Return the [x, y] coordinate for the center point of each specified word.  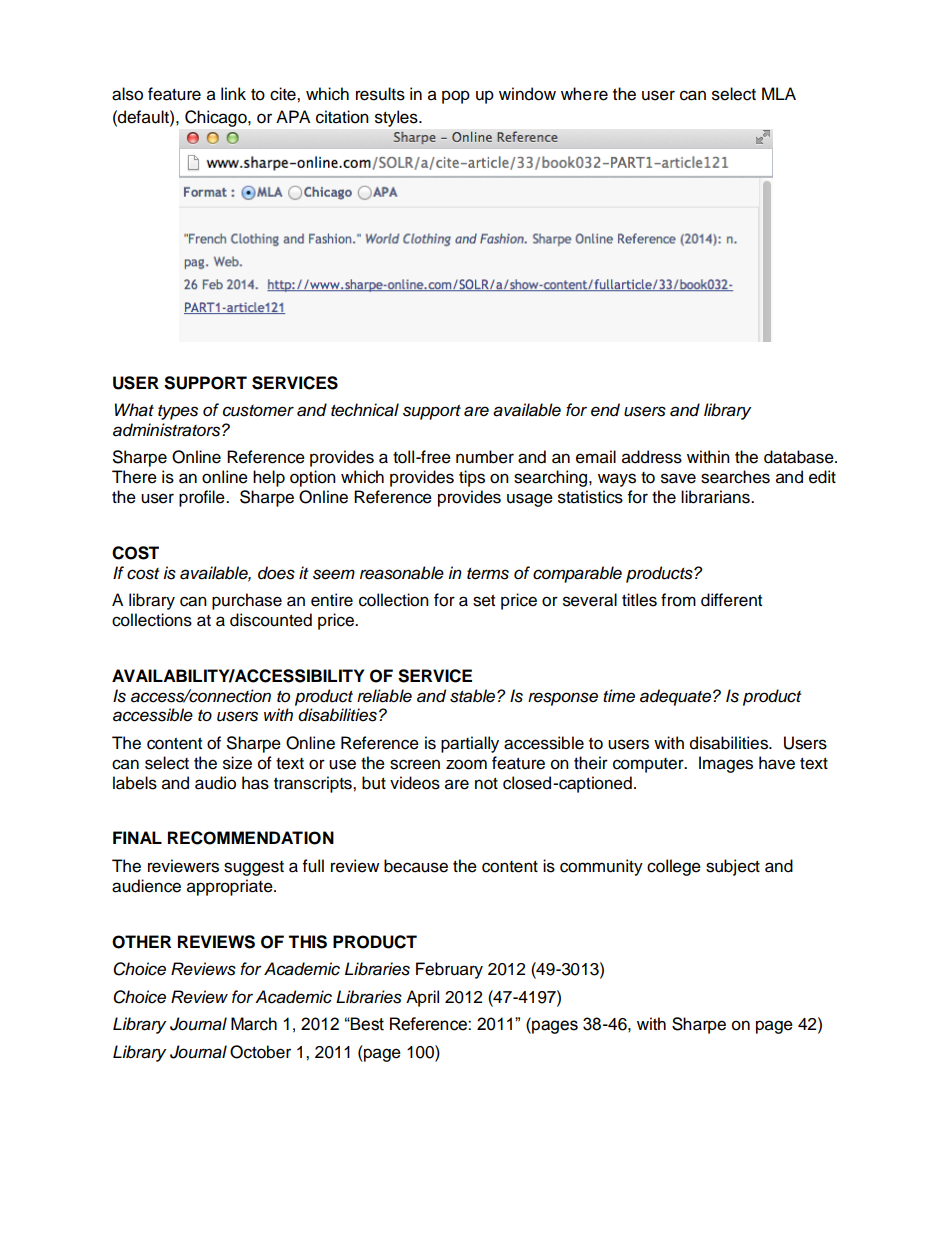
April [422, 998]
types [178, 412]
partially [470, 744]
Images [726, 764]
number [485, 457]
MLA [779, 93]
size [237, 763]
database [800, 457]
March [254, 1024]
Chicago [217, 118]
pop [456, 97]
